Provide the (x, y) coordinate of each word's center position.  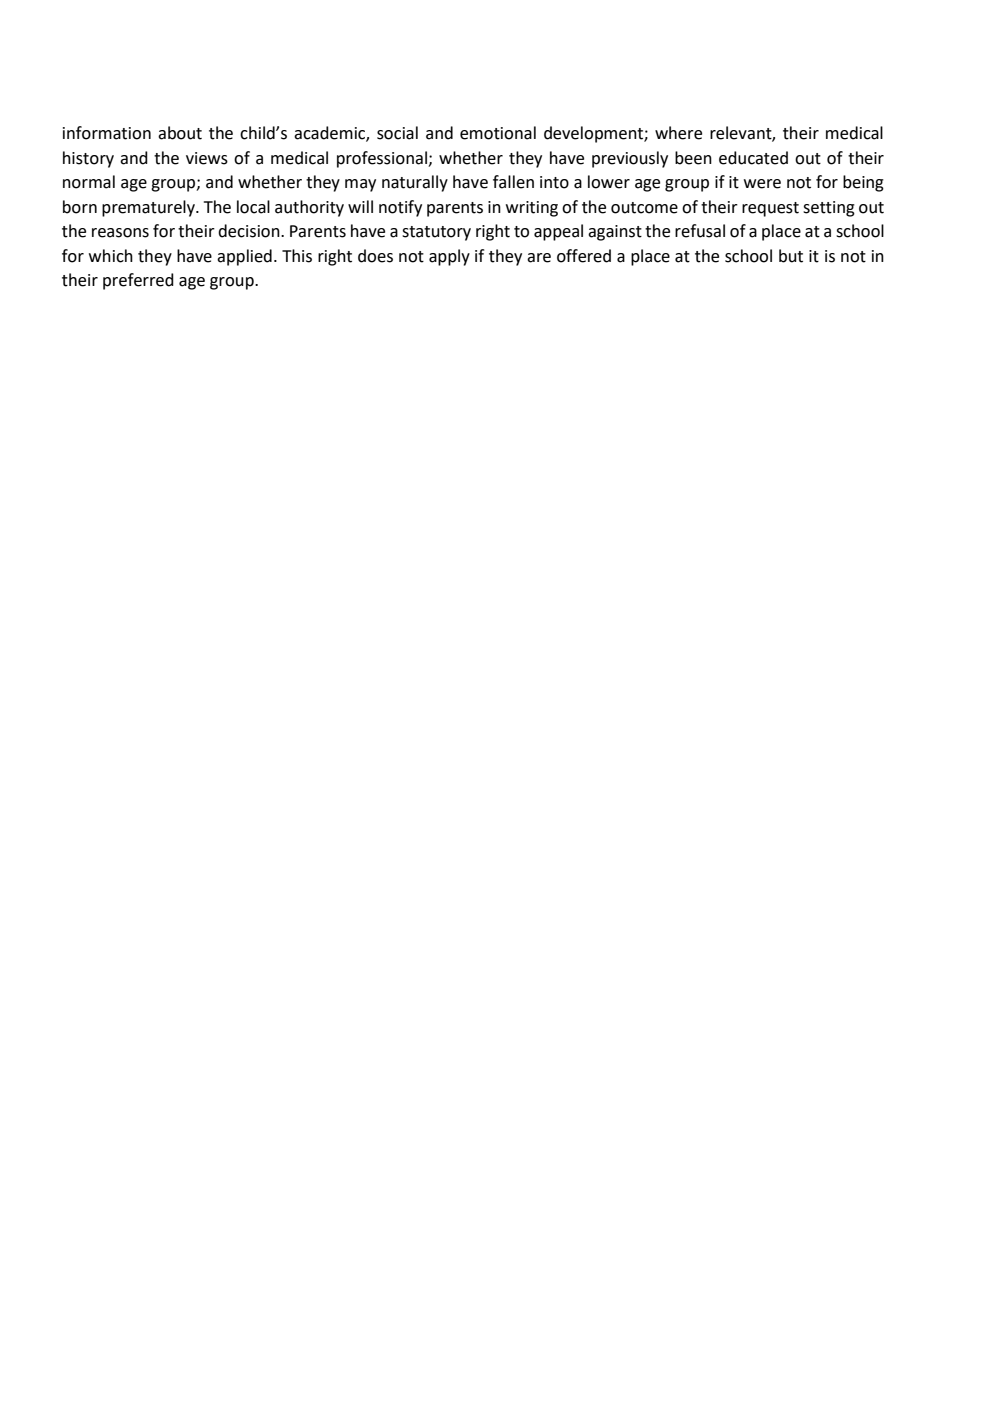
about (180, 133)
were (762, 184)
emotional (498, 133)
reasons (120, 233)
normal (89, 182)
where (678, 133)
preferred (138, 281)
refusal (700, 231)
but (791, 256)
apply (449, 257)
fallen (513, 182)
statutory (436, 233)
